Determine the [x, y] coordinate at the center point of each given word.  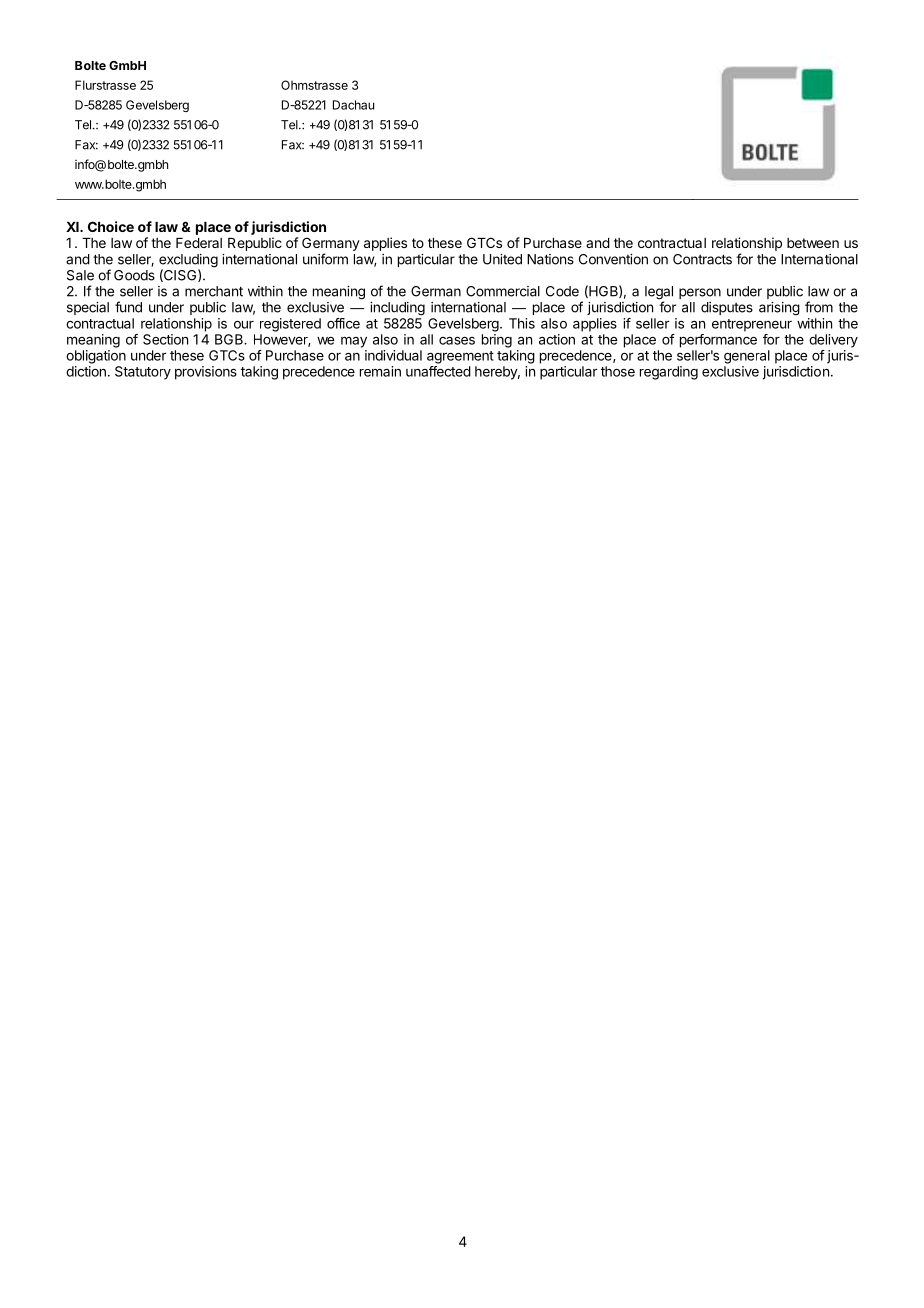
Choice [111, 226]
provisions [206, 373]
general [747, 357]
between [813, 243]
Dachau [353, 105]
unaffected [438, 371]
